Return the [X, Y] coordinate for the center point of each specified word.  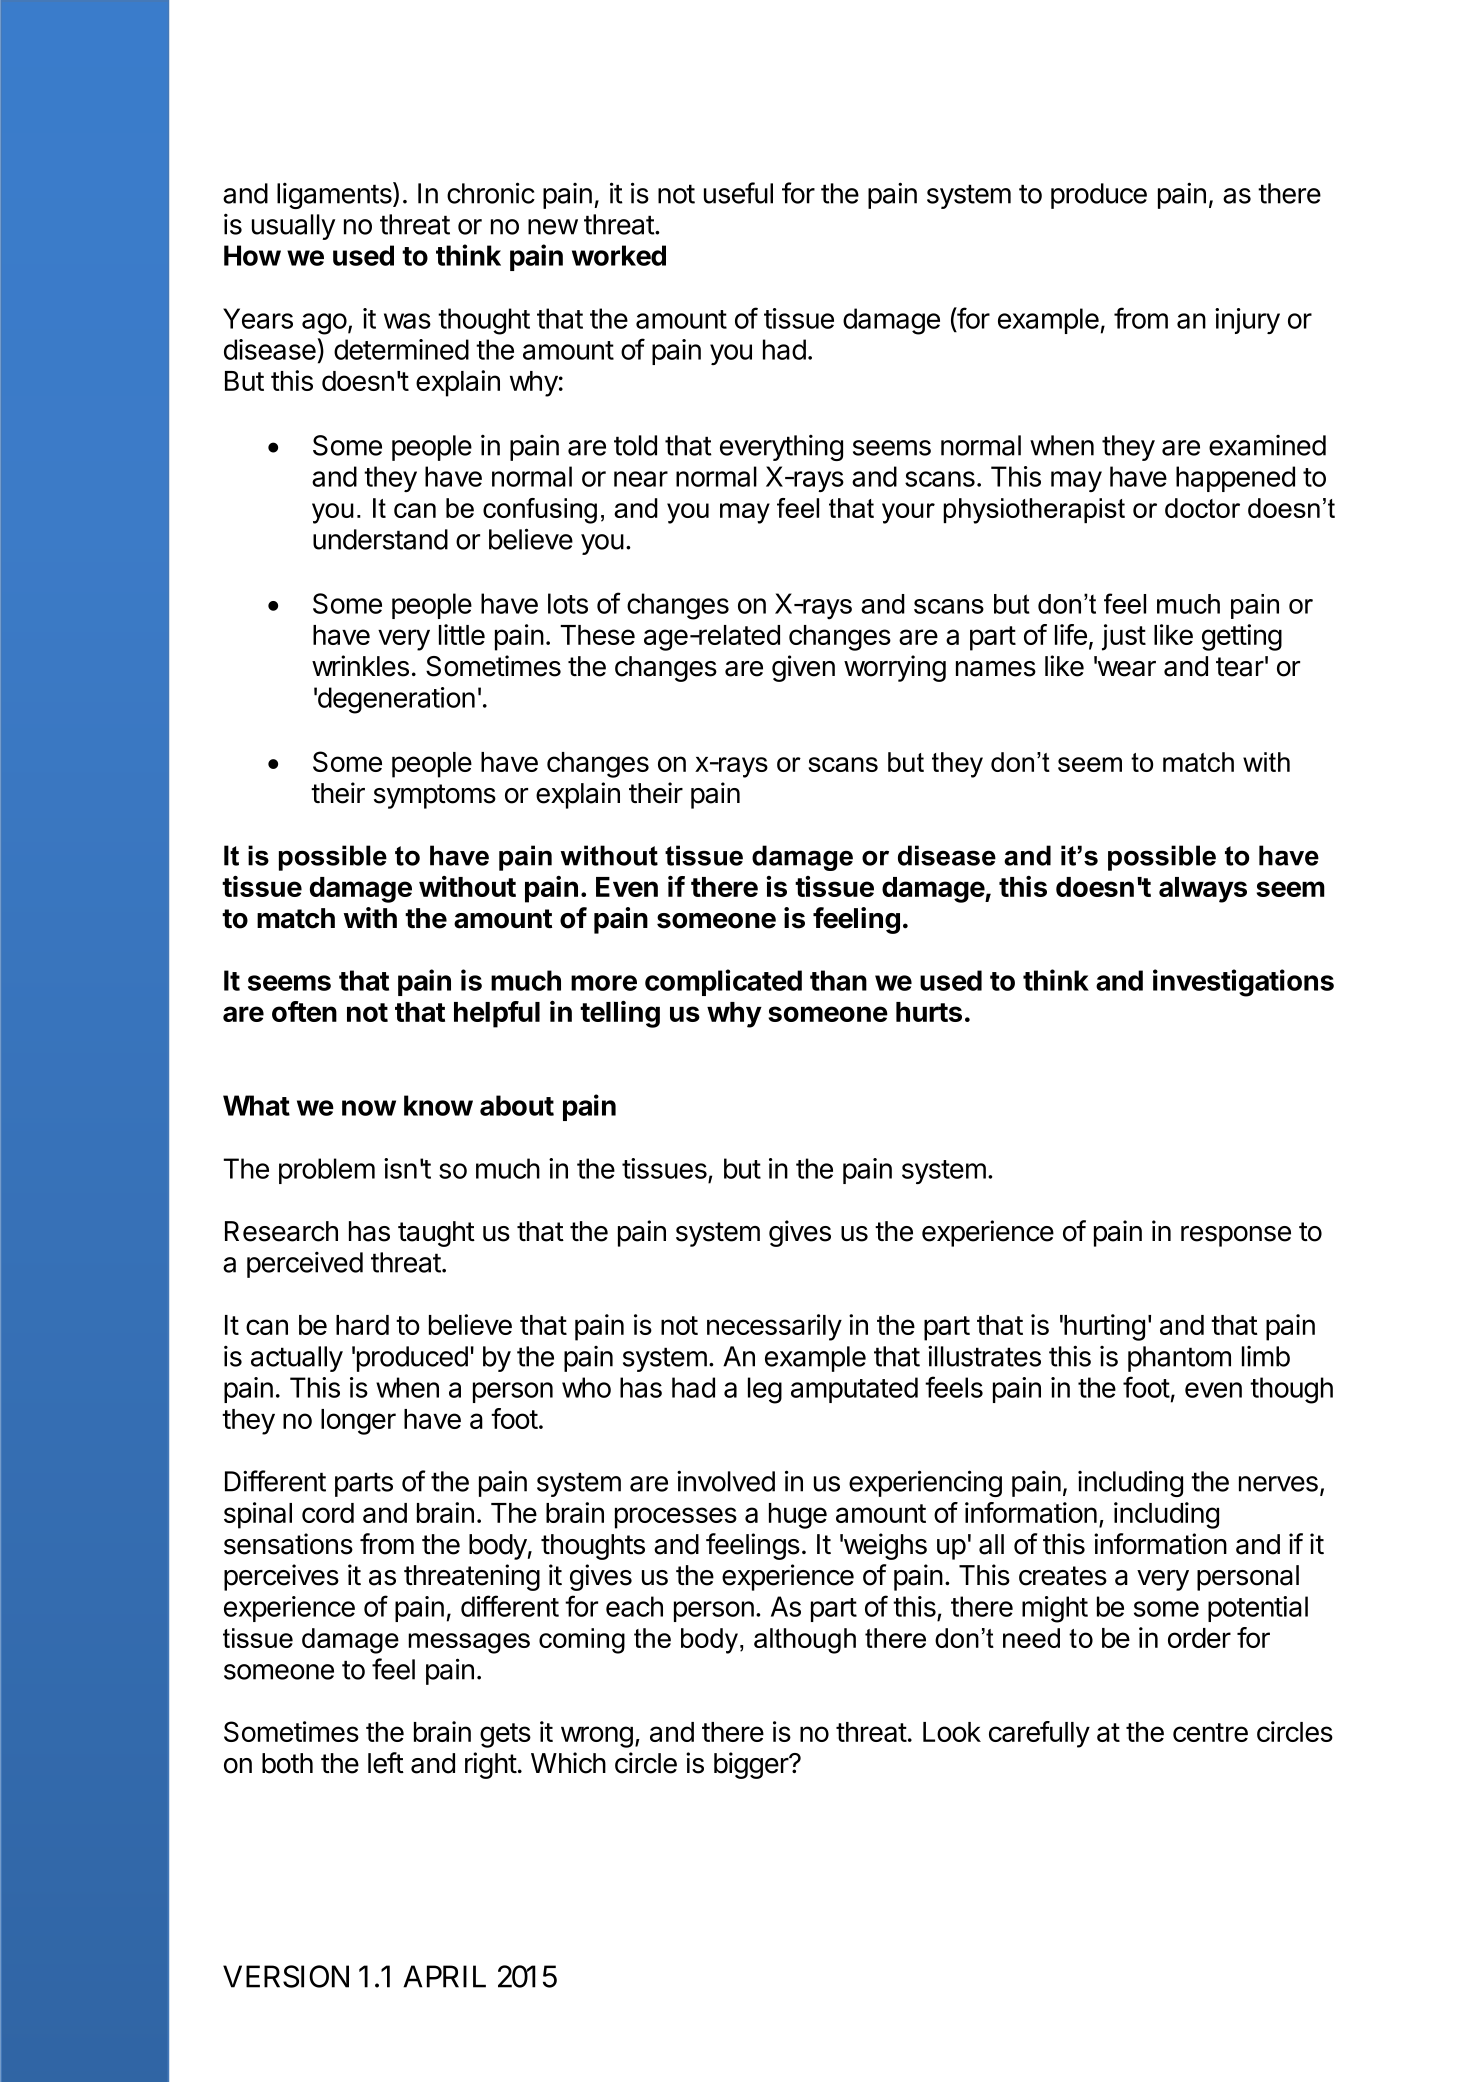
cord [328, 1513]
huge [798, 1516]
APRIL [444, 1976]
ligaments [335, 195]
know [438, 1105]
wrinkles [360, 666]
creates [1063, 1576]
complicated [723, 982]
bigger [752, 1765]
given [803, 668]
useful [738, 193]
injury [1247, 321]
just [1124, 637]
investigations [1243, 983]
